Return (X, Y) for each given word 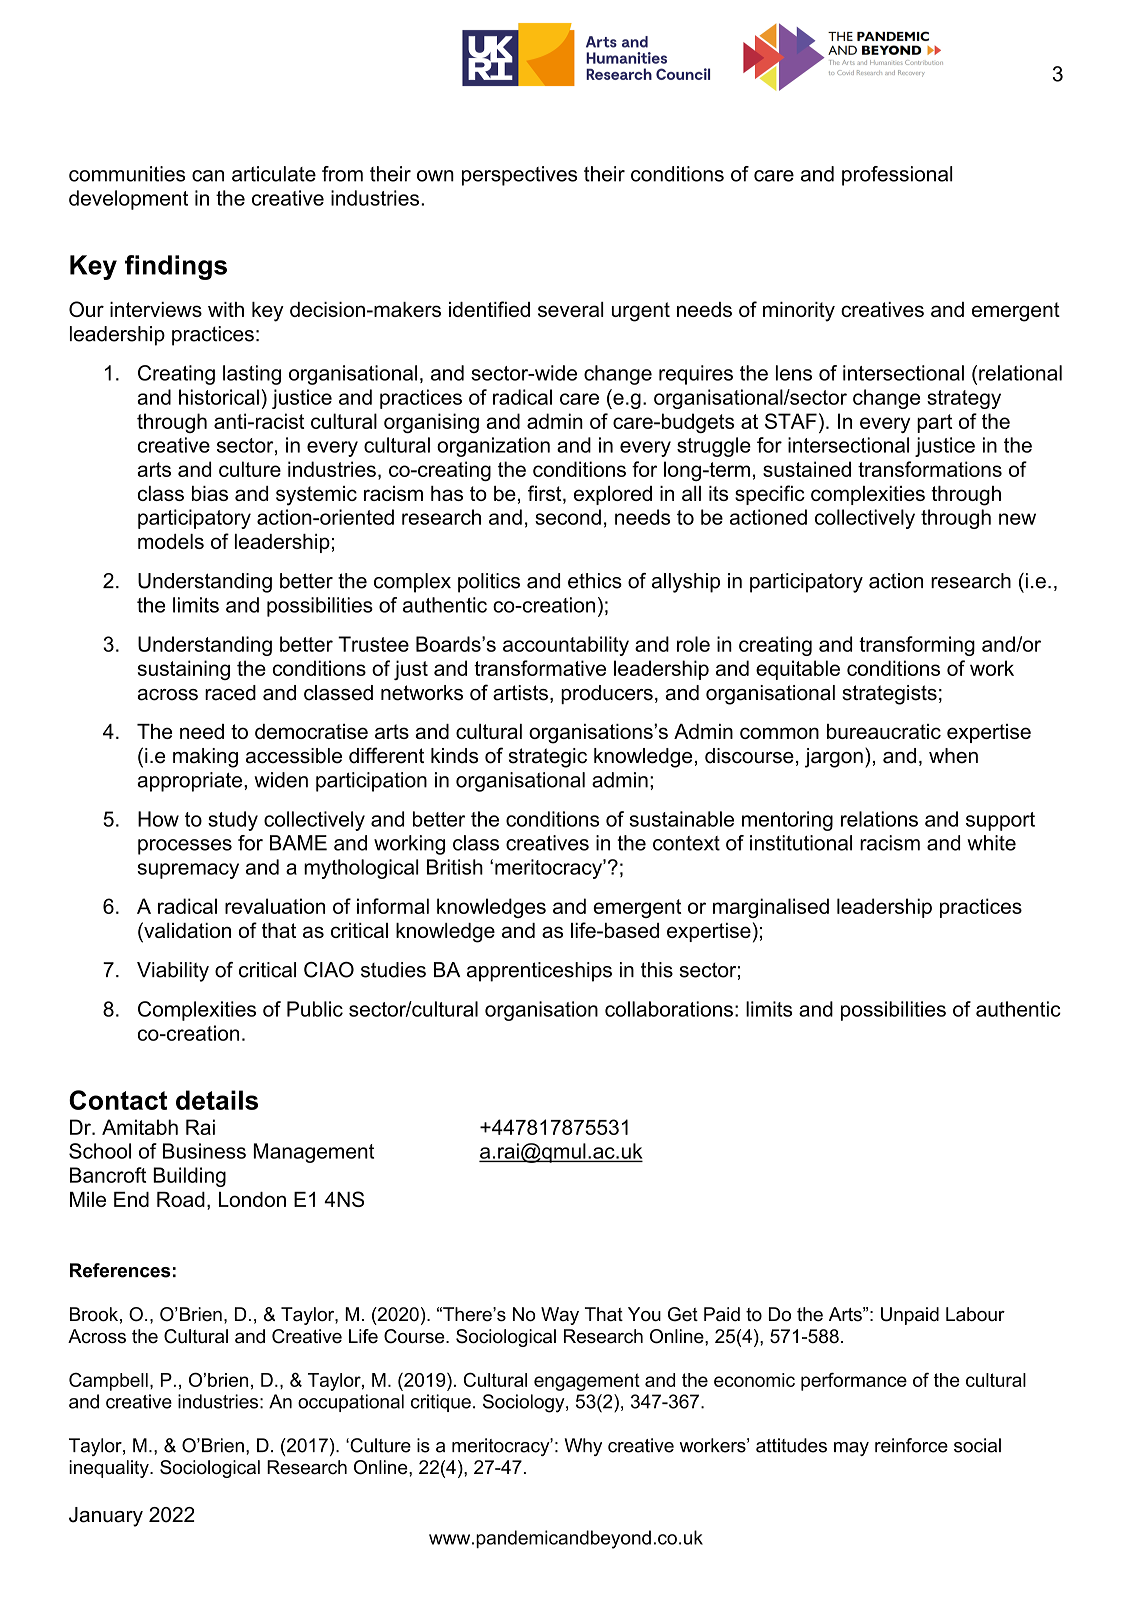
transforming (917, 646)
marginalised (771, 908)
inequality (110, 1469)
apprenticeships (539, 972)
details (217, 1100)
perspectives (519, 176)
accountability (566, 646)
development (128, 200)
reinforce (911, 1445)
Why (583, 1447)
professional (897, 176)
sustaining (184, 670)
